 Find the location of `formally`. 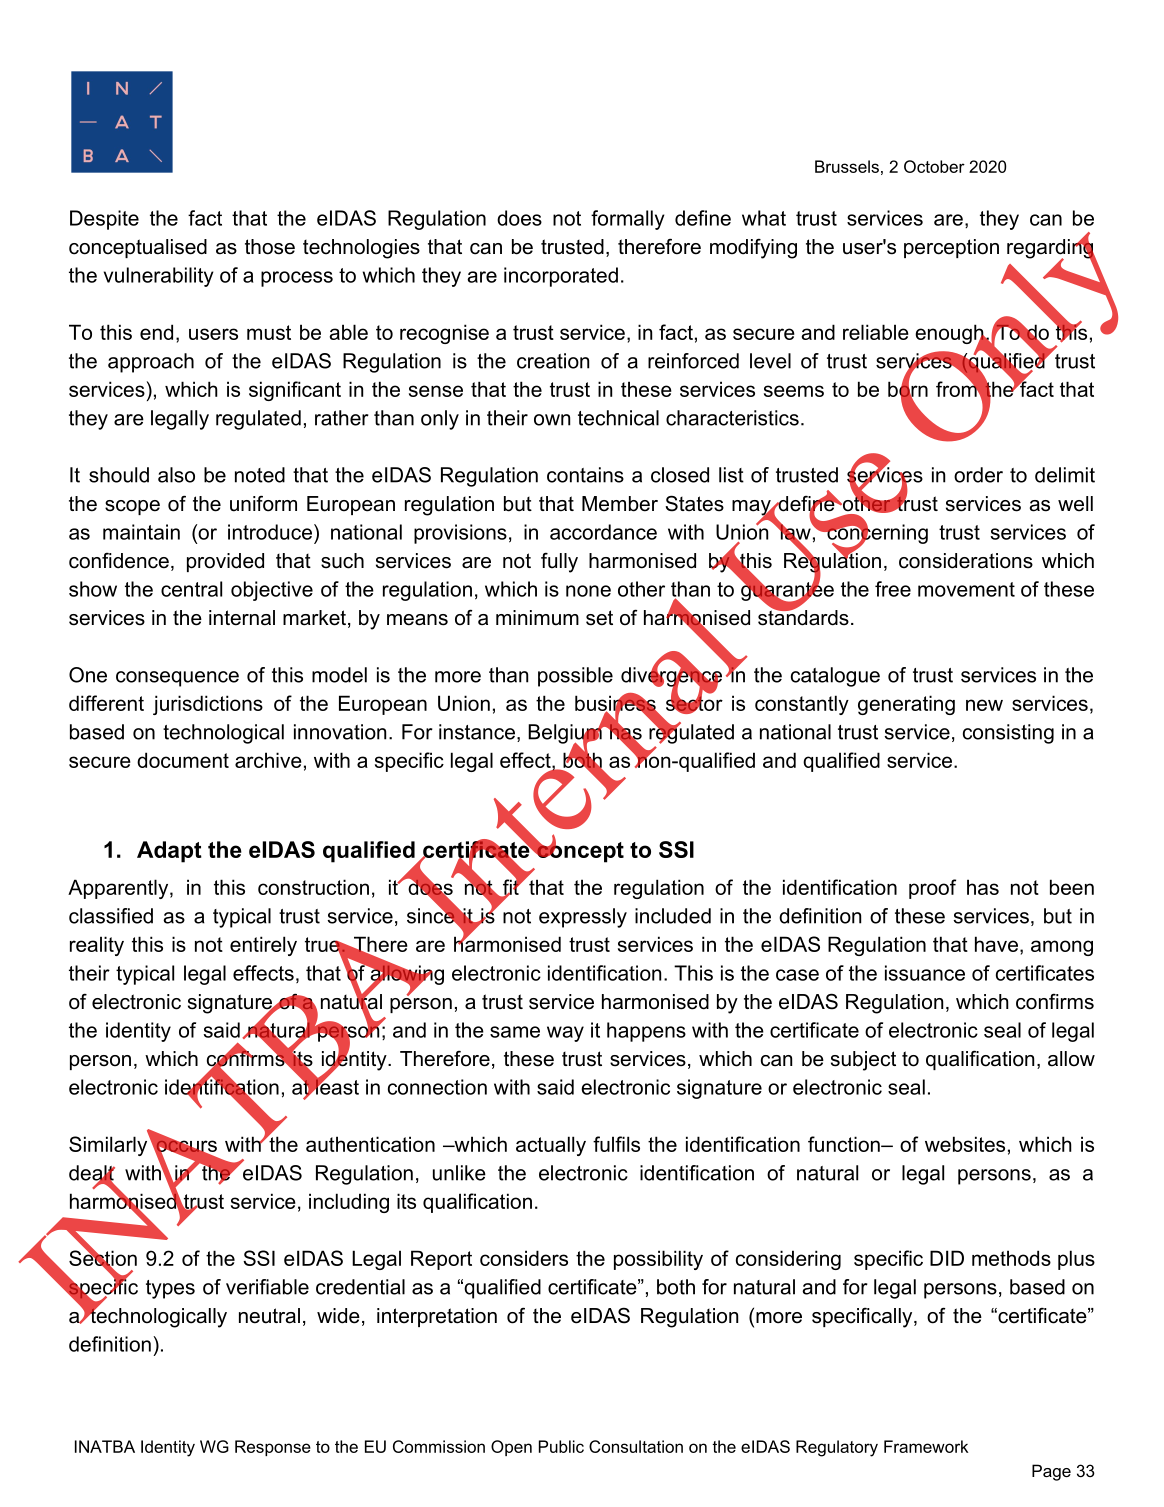

formally is located at coordinates (628, 220).
